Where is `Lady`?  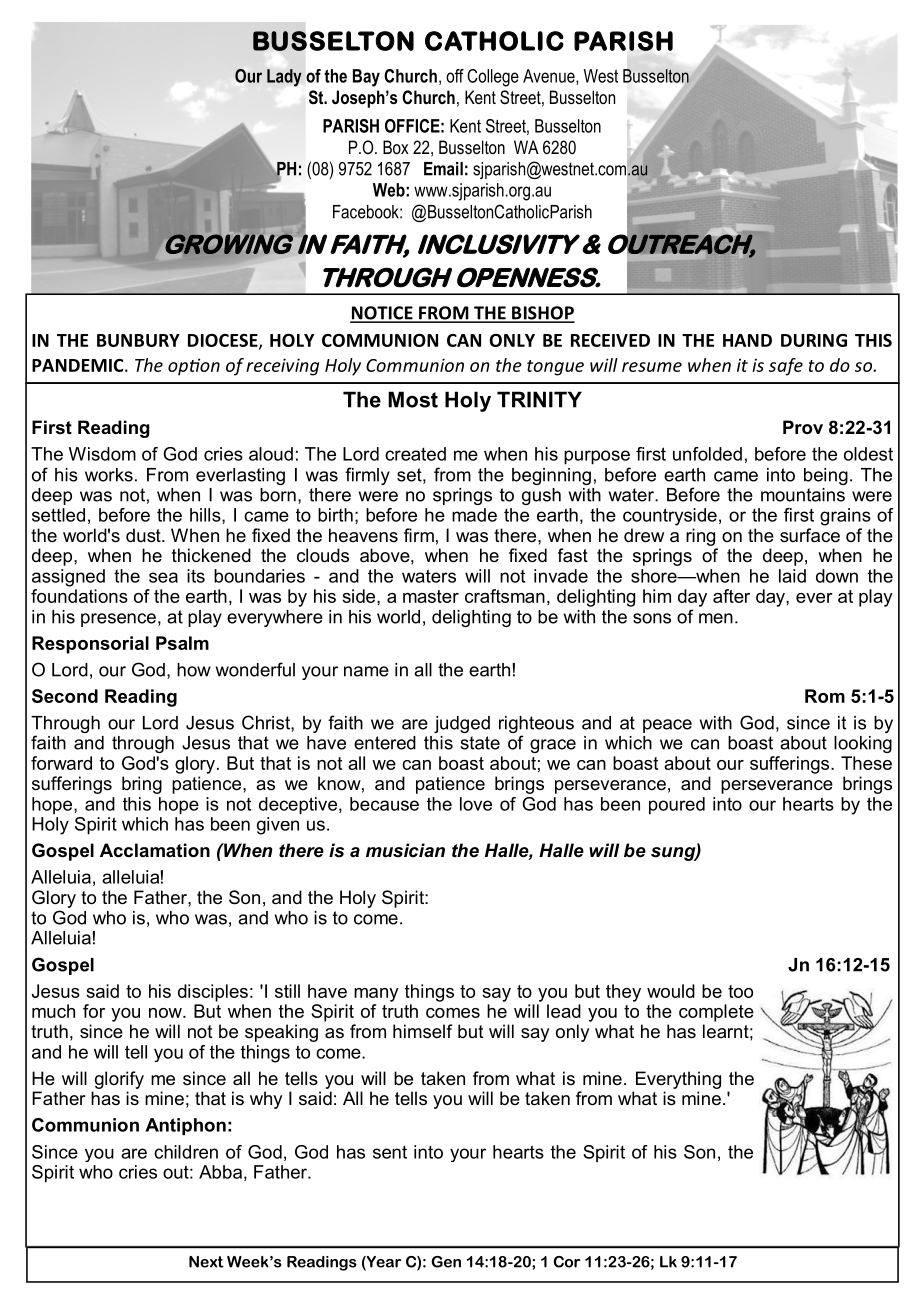
Lady is located at coordinates (284, 78).
